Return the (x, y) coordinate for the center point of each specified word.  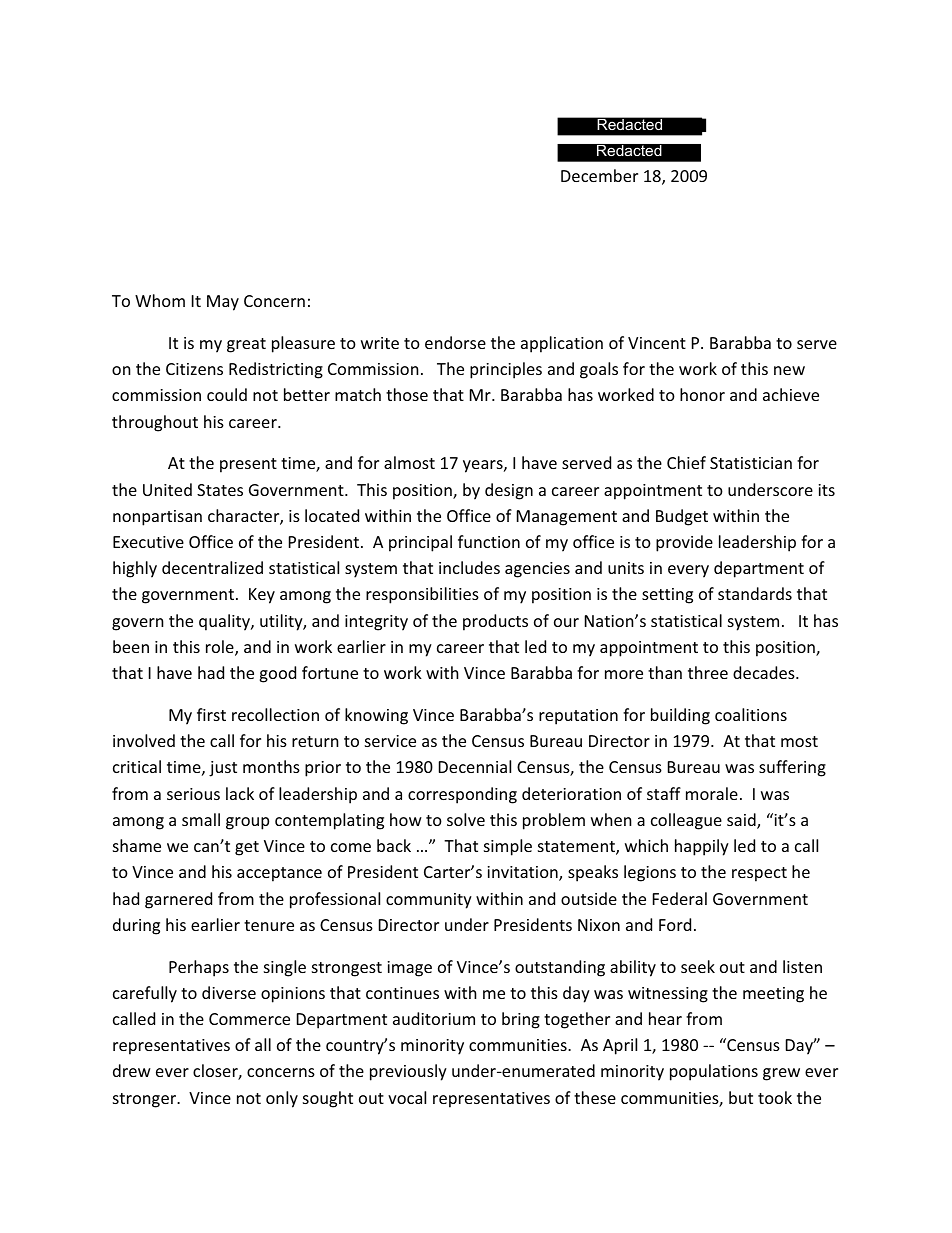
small (201, 819)
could (227, 394)
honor (702, 394)
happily (702, 847)
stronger (145, 1100)
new (789, 370)
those (407, 394)
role (221, 648)
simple (508, 847)
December (599, 175)
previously (408, 1072)
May (223, 303)
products (495, 622)
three (708, 672)
